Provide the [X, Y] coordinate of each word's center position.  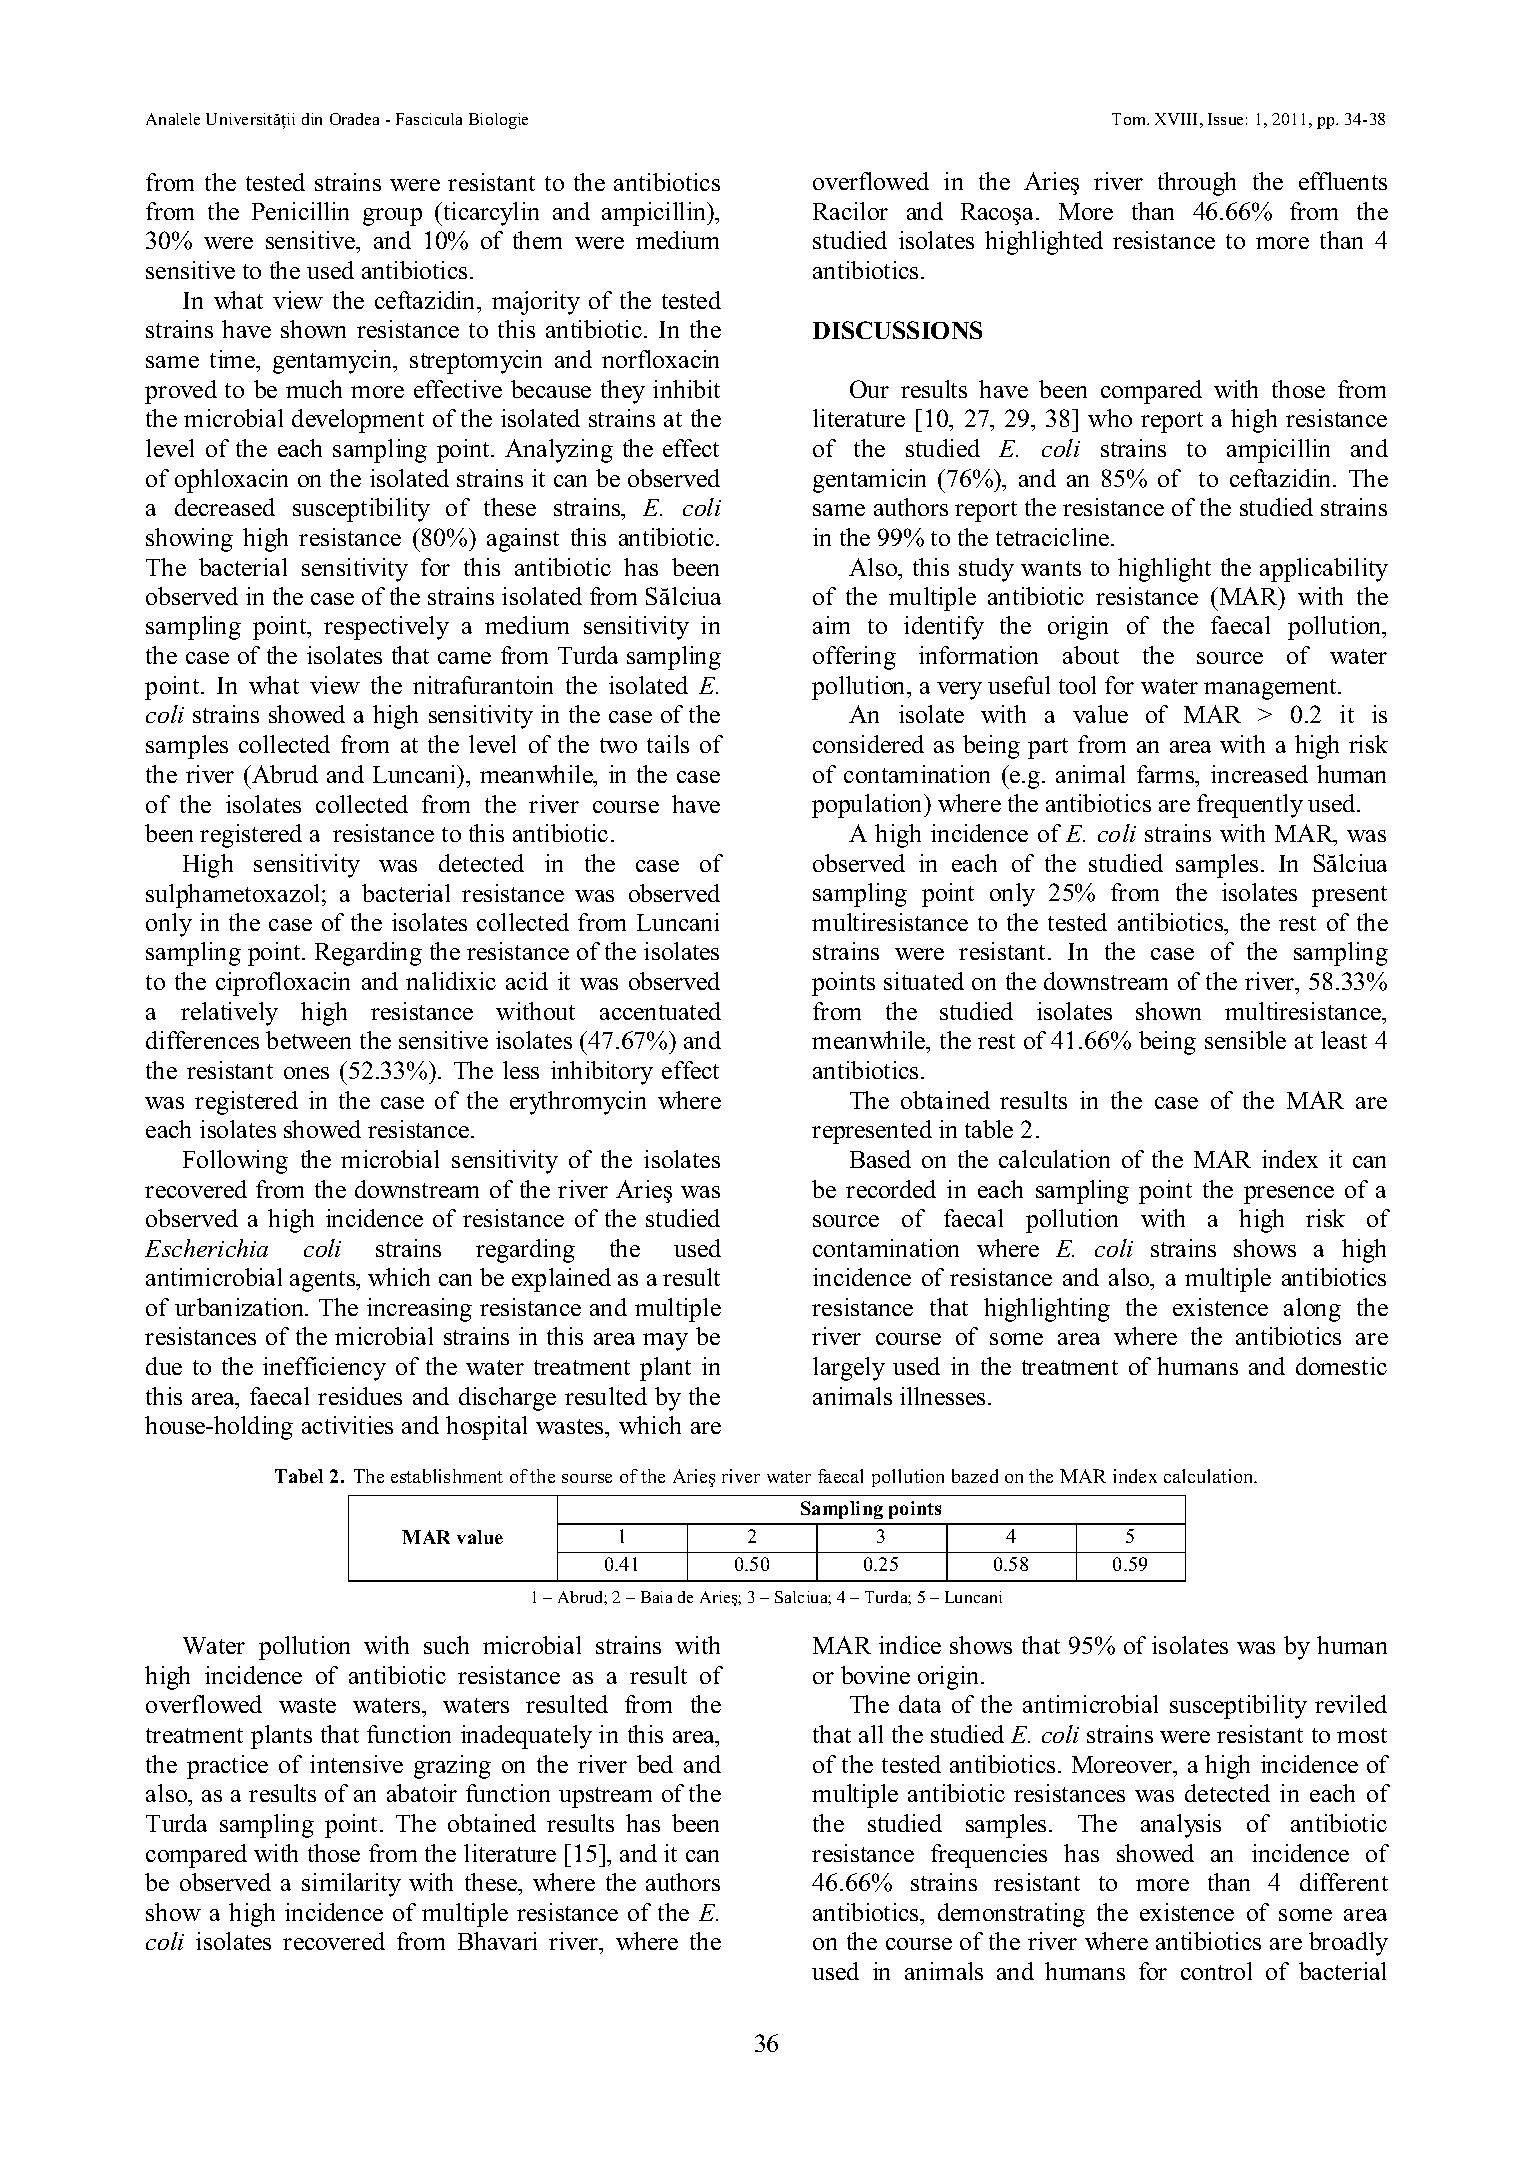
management [1271, 689]
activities [347, 1425]
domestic [1341, 1366]
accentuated [660, 1011]
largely [849, 1369]
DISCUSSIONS [897, 330]
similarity [351, 1885]
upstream [605, 1797]
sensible [1245, 1040]
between [308, 1040]
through [1197, 184]
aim [831, 625]
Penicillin [300, 211]
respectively [386, 628]
